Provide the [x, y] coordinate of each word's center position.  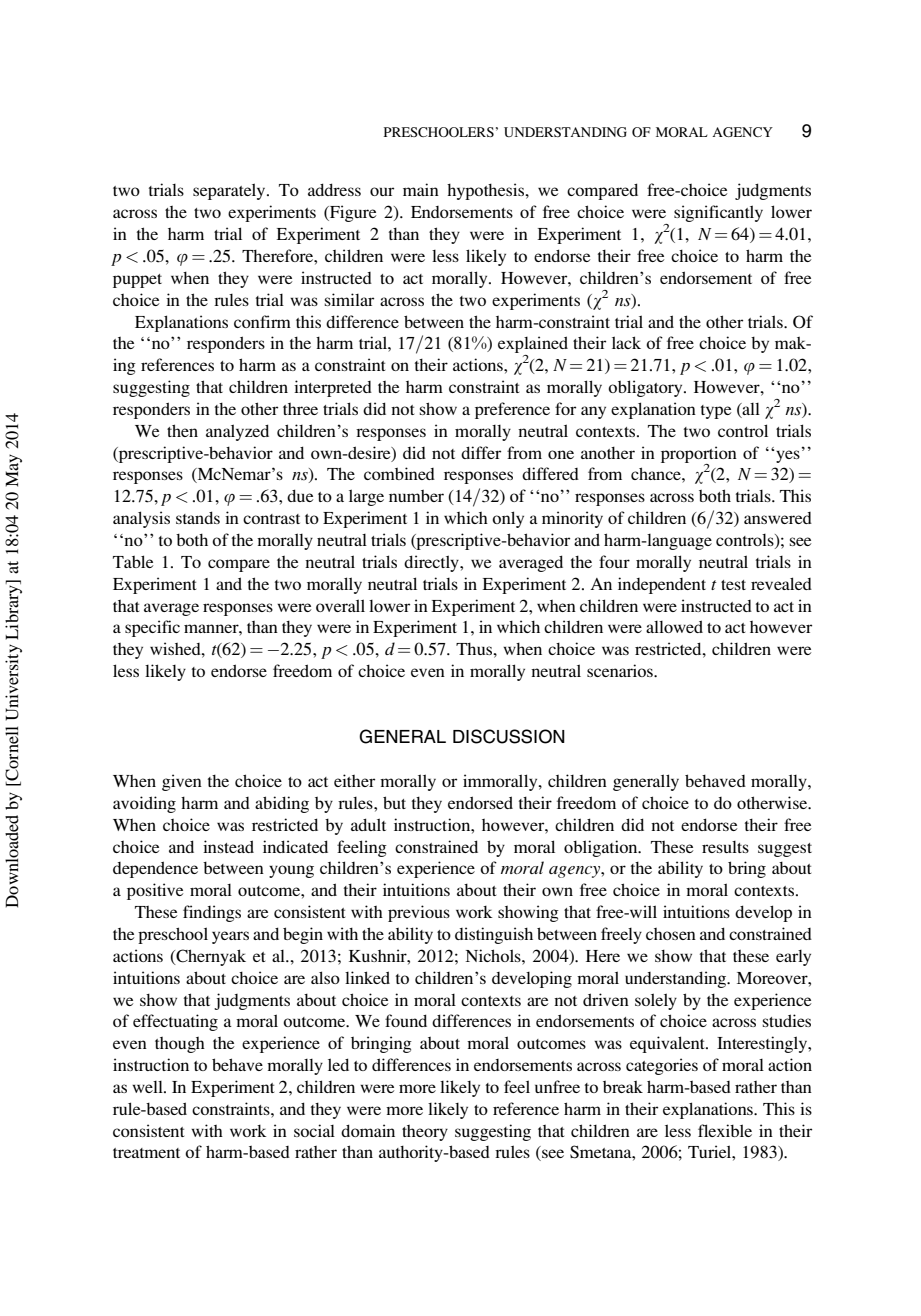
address [334, 189]
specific [152, 628]
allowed [674, 626]
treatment [146, 1153]
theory [425, 1133]
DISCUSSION [509, 736]
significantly [718, 213]
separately [230, 191]
